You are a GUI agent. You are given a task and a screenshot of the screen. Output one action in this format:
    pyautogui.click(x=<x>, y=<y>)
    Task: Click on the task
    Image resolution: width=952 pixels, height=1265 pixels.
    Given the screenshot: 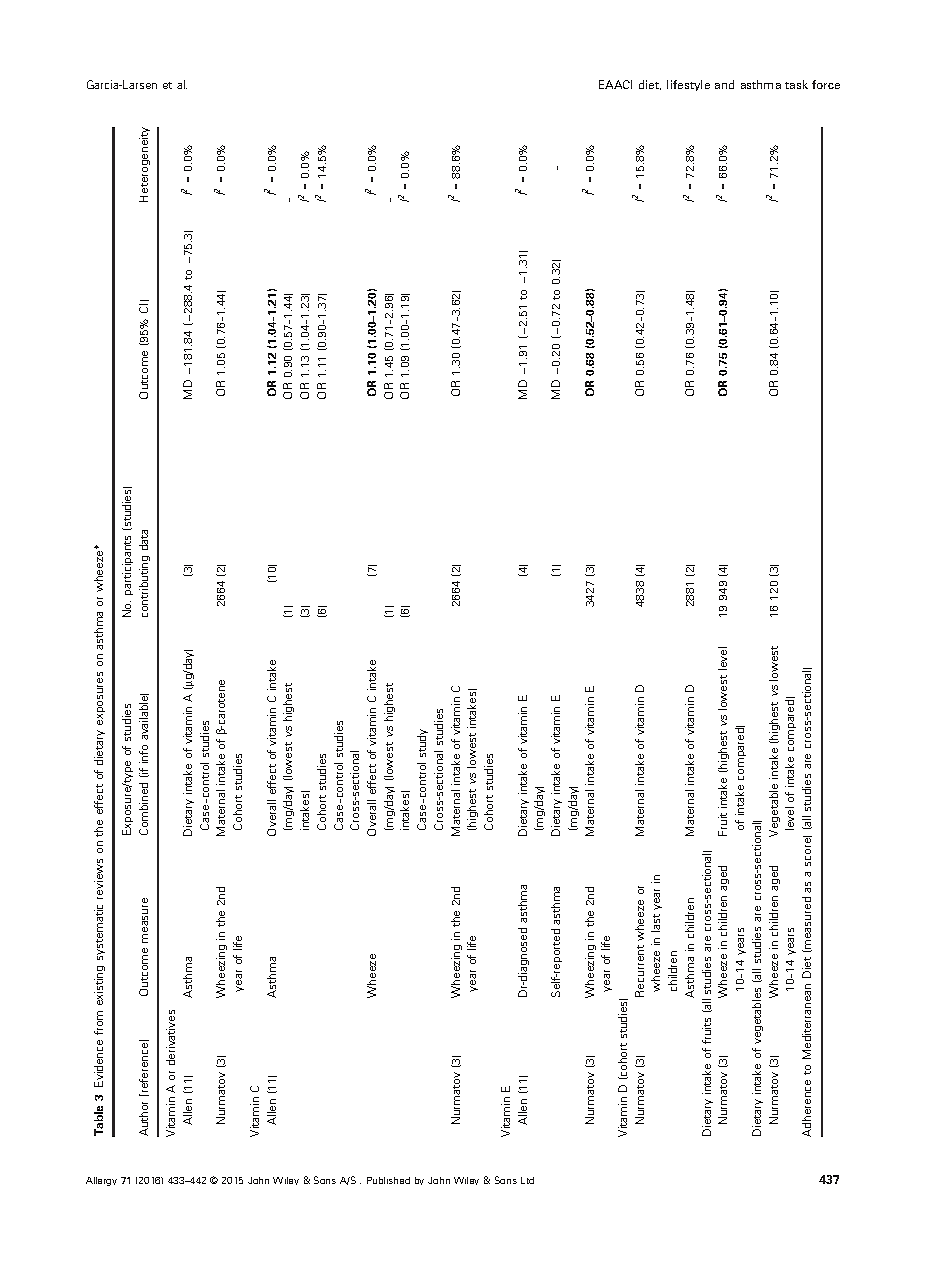 What is the action you would take?
    pyautogui.click(x=796, y=84)
